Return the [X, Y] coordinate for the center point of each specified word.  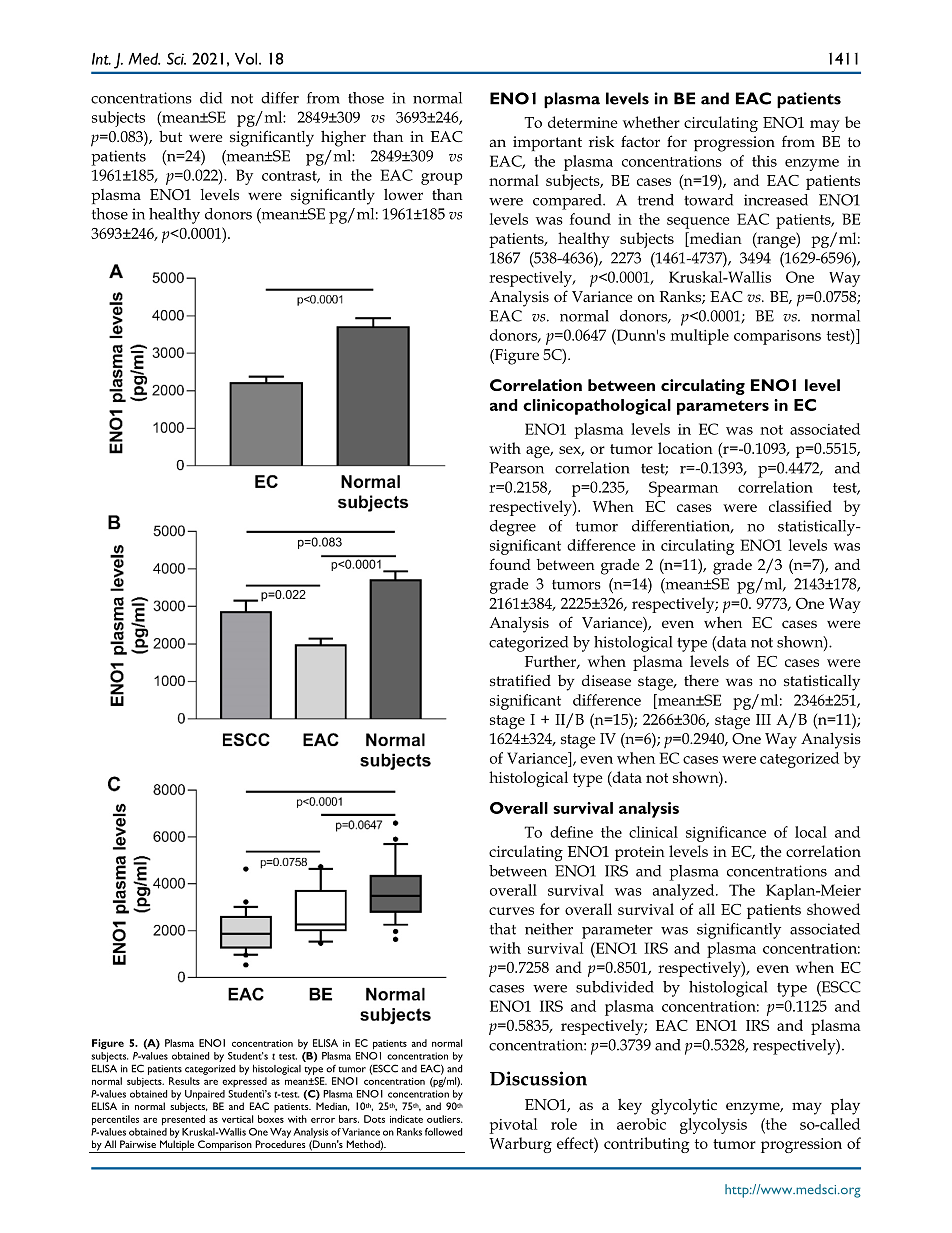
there [701, 680]
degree [513, 528]
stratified [520, 680]
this [764, 161]
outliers [444, 1119]
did [211, 98]
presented [183, 1120]
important [547, 143]
